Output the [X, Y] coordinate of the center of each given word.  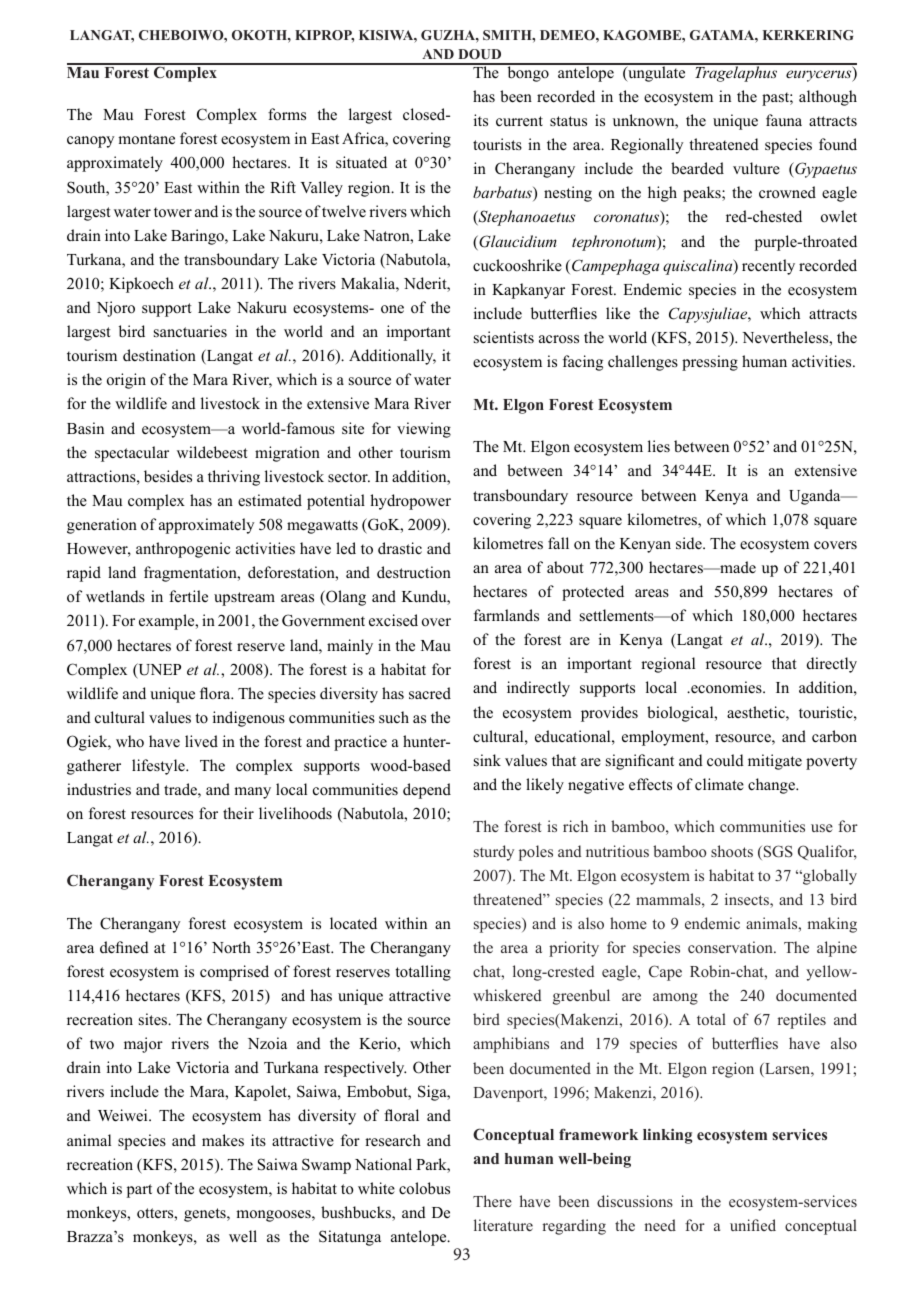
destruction [414, 572]
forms [287, 114]
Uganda [816, 497]
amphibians [511, 1045]
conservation [731, 947]
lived [201, 741]
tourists [497, 144]
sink [487, 760]
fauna [784, 120]
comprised [234, 973]
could [725, 760]
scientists [504, 337]
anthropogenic [183, 550]
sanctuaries [190, 331]
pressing [710, 363]
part [139, 1191]
